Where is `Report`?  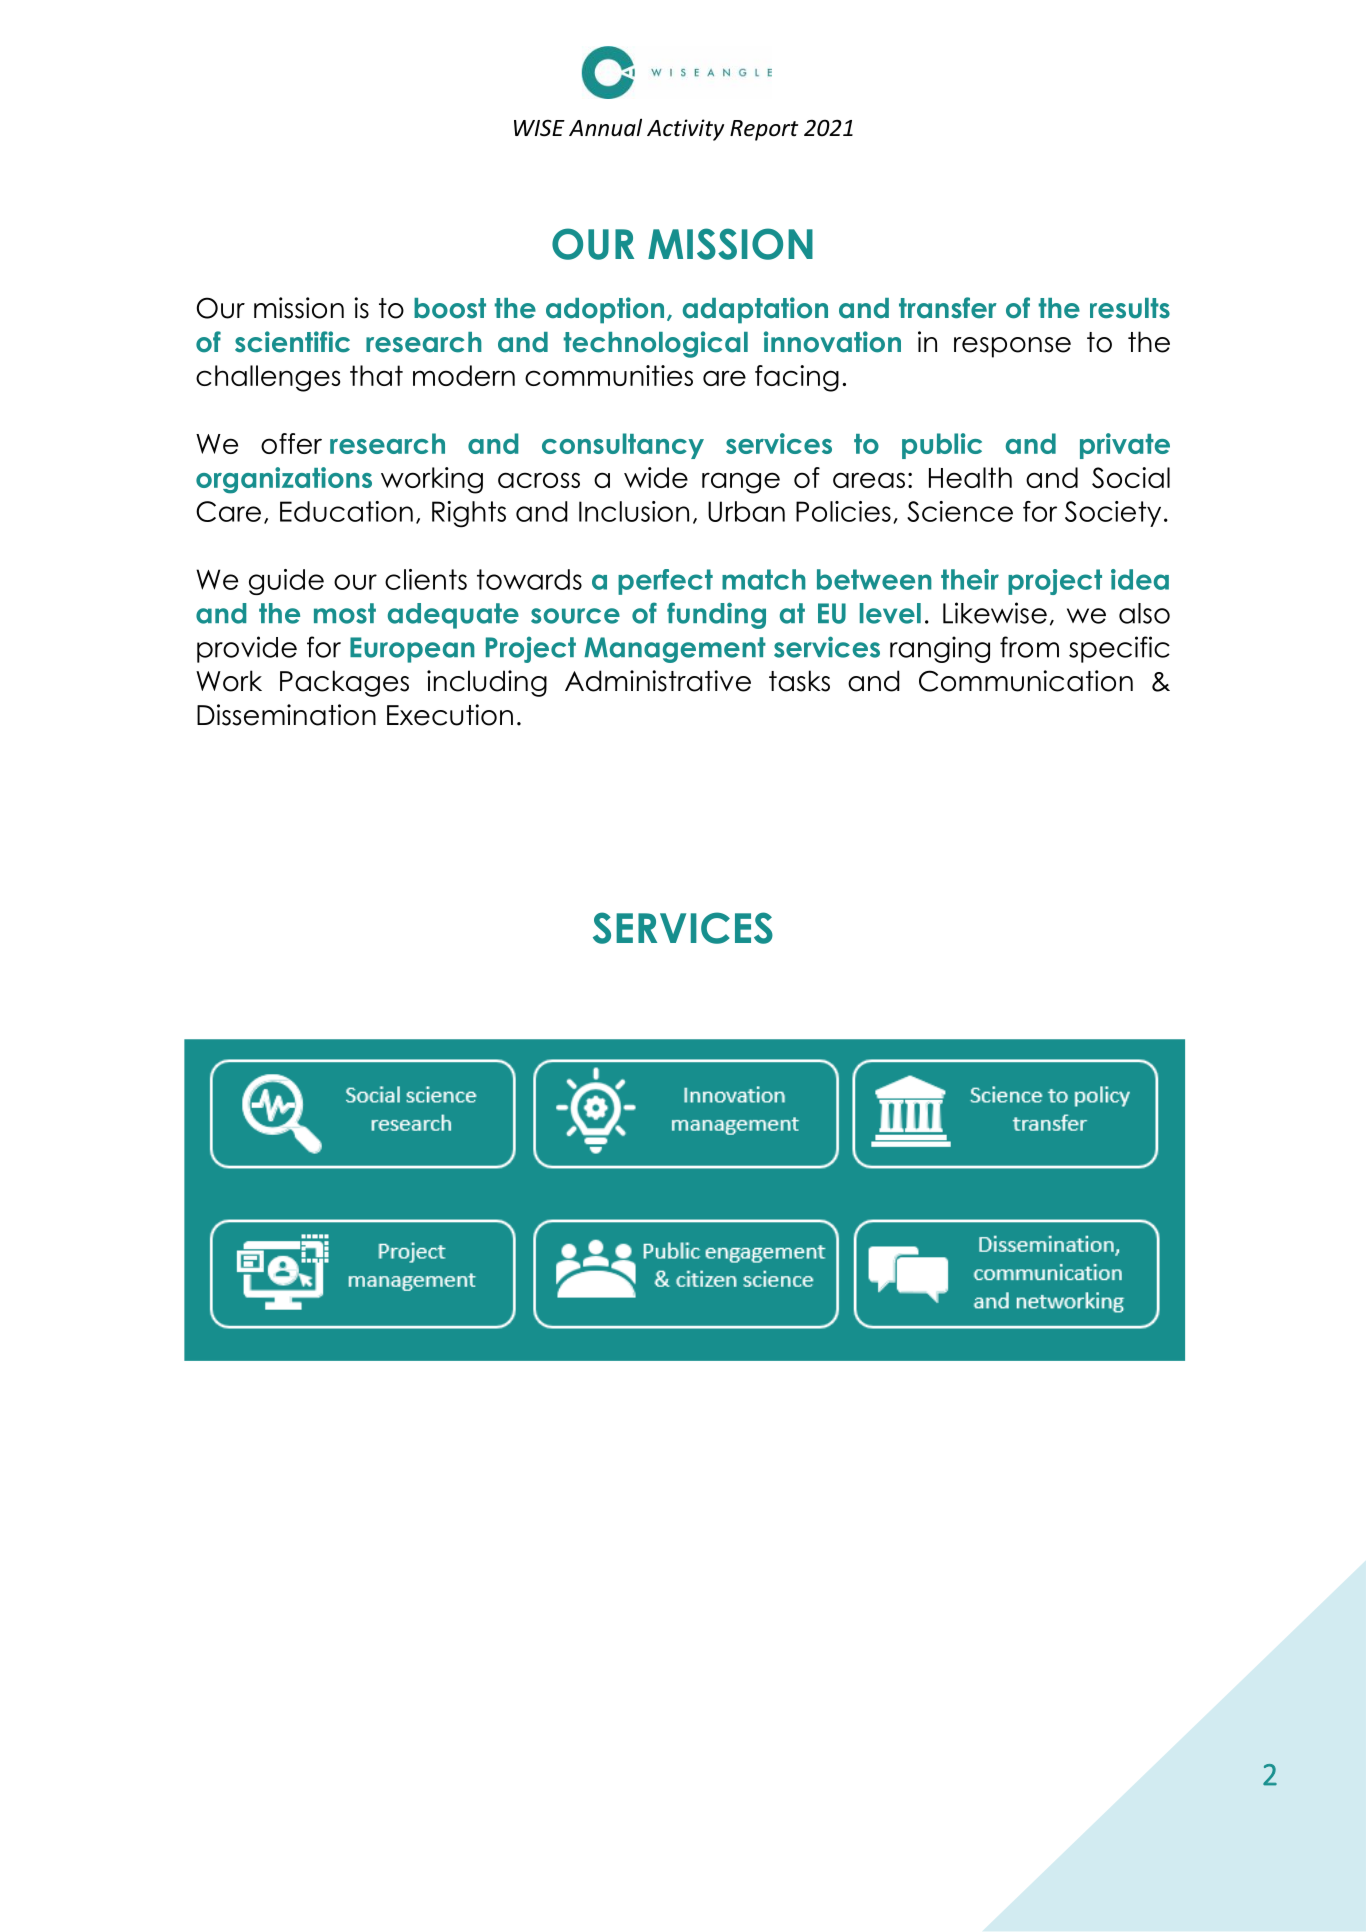
Report is located at coordinates (764, 130).
